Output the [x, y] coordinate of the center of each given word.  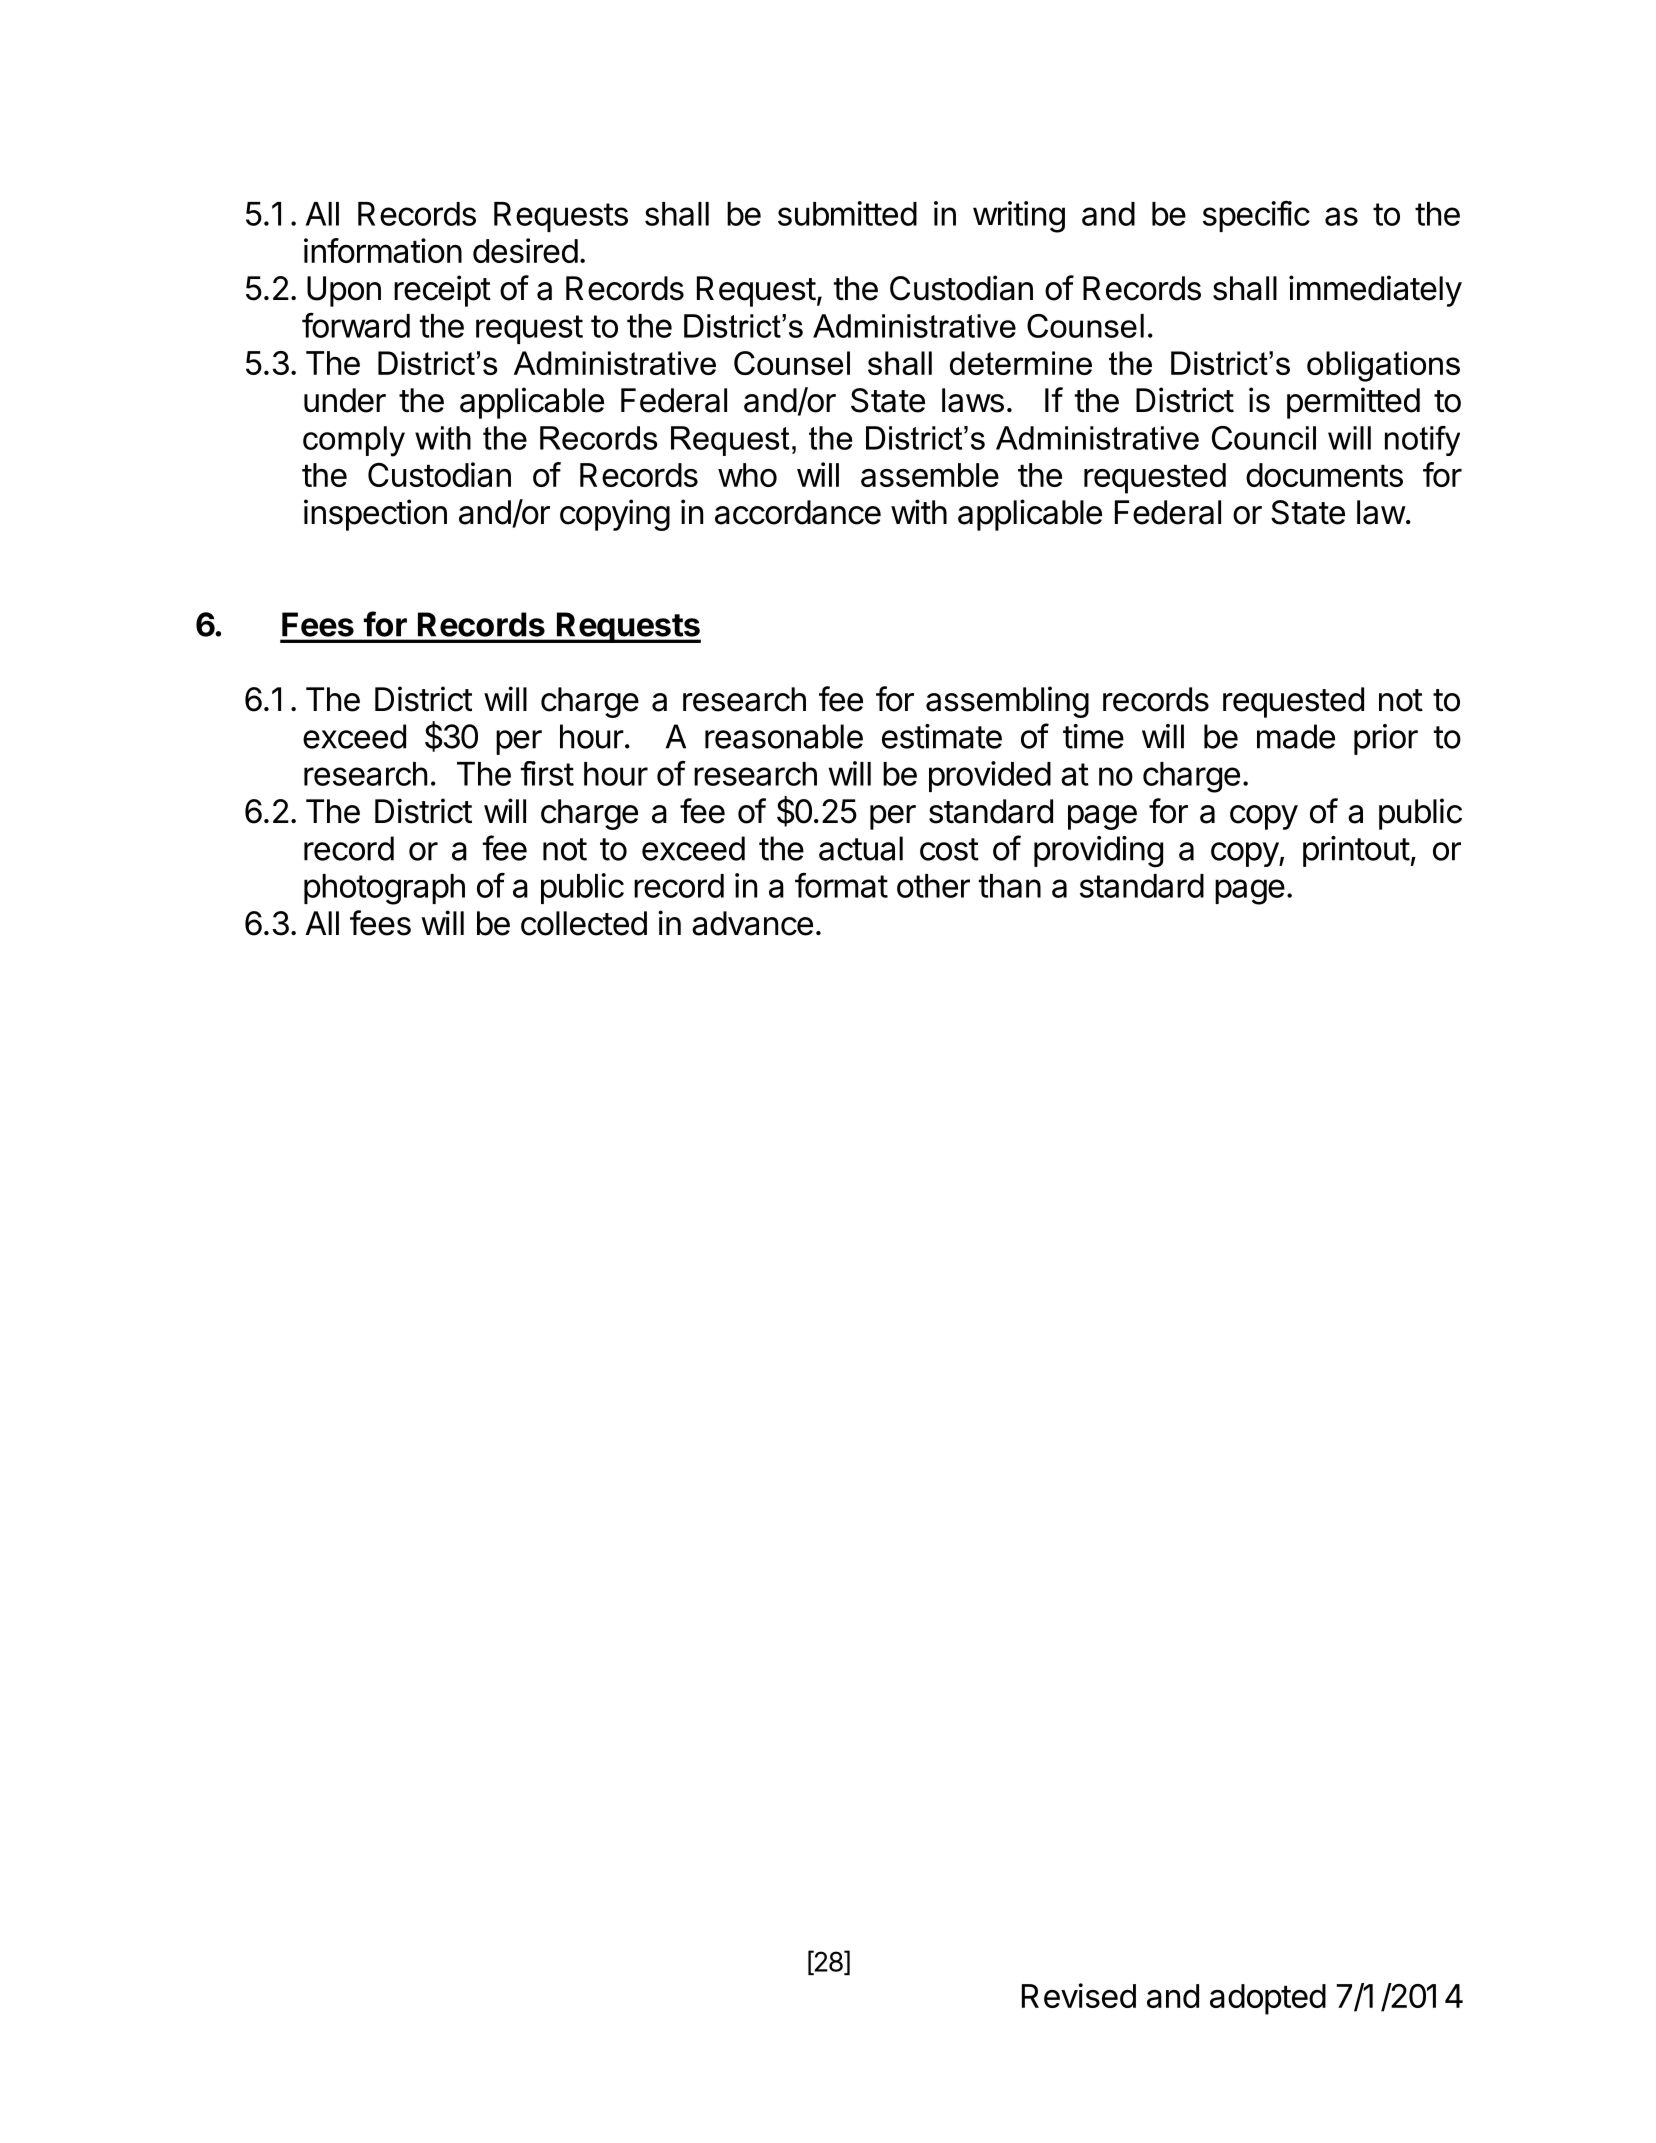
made [1296, 736]
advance [752, 923]
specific [1256, 216]
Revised [1079, 1995]
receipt [442, 291]
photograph [384, 889]
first [547, 773]
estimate [942, 736]
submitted [847, 213]
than [1010, 886]
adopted [1268, 1999]
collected [584, 923]
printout [1356, 851]
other [933, 886]
